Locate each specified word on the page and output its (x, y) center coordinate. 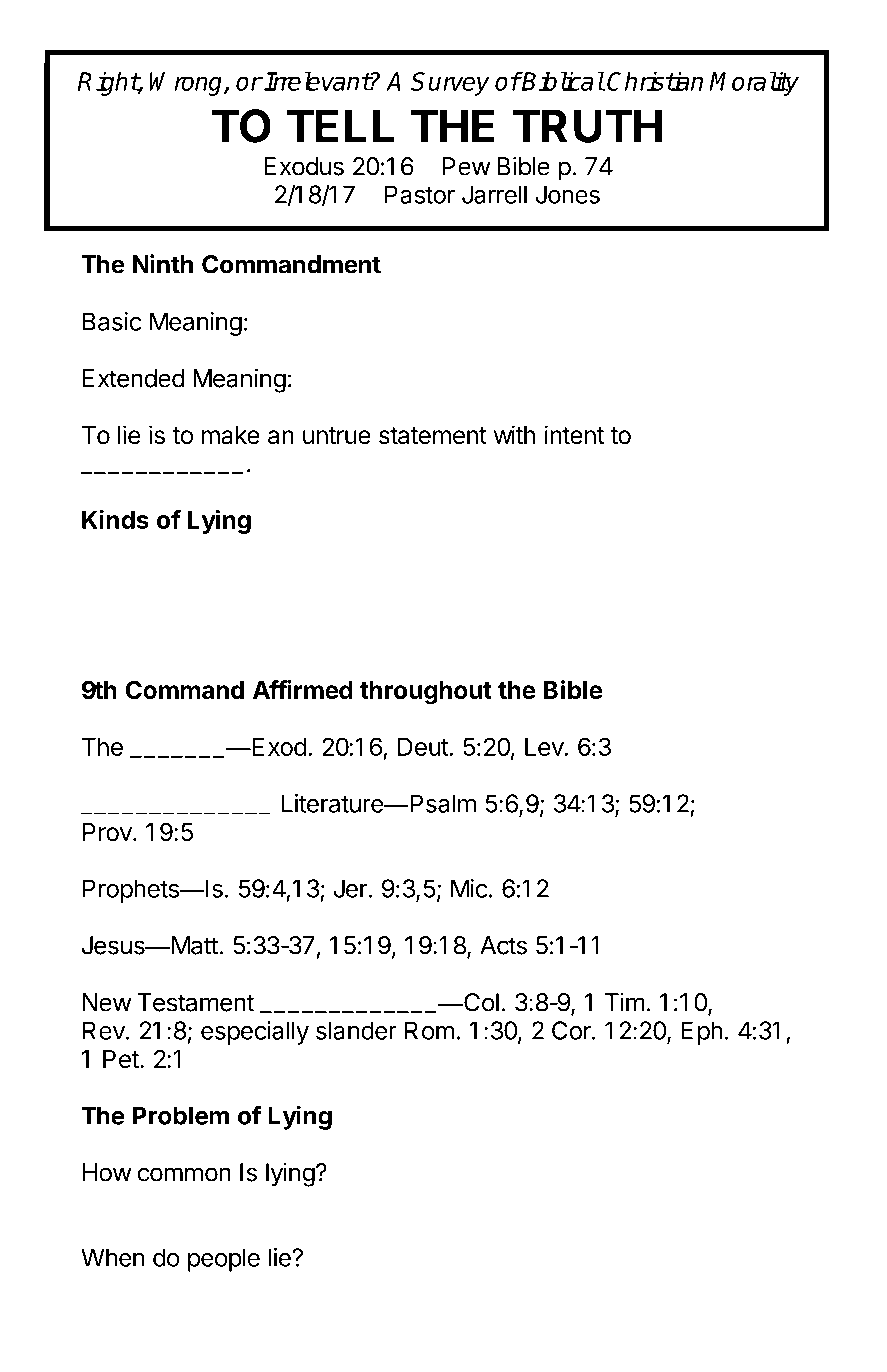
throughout (426, 693)
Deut (423, 746)
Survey (450, 84)
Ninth (163, 264)
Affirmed (303, 690)
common (184, 1174)
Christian (655, 81)
